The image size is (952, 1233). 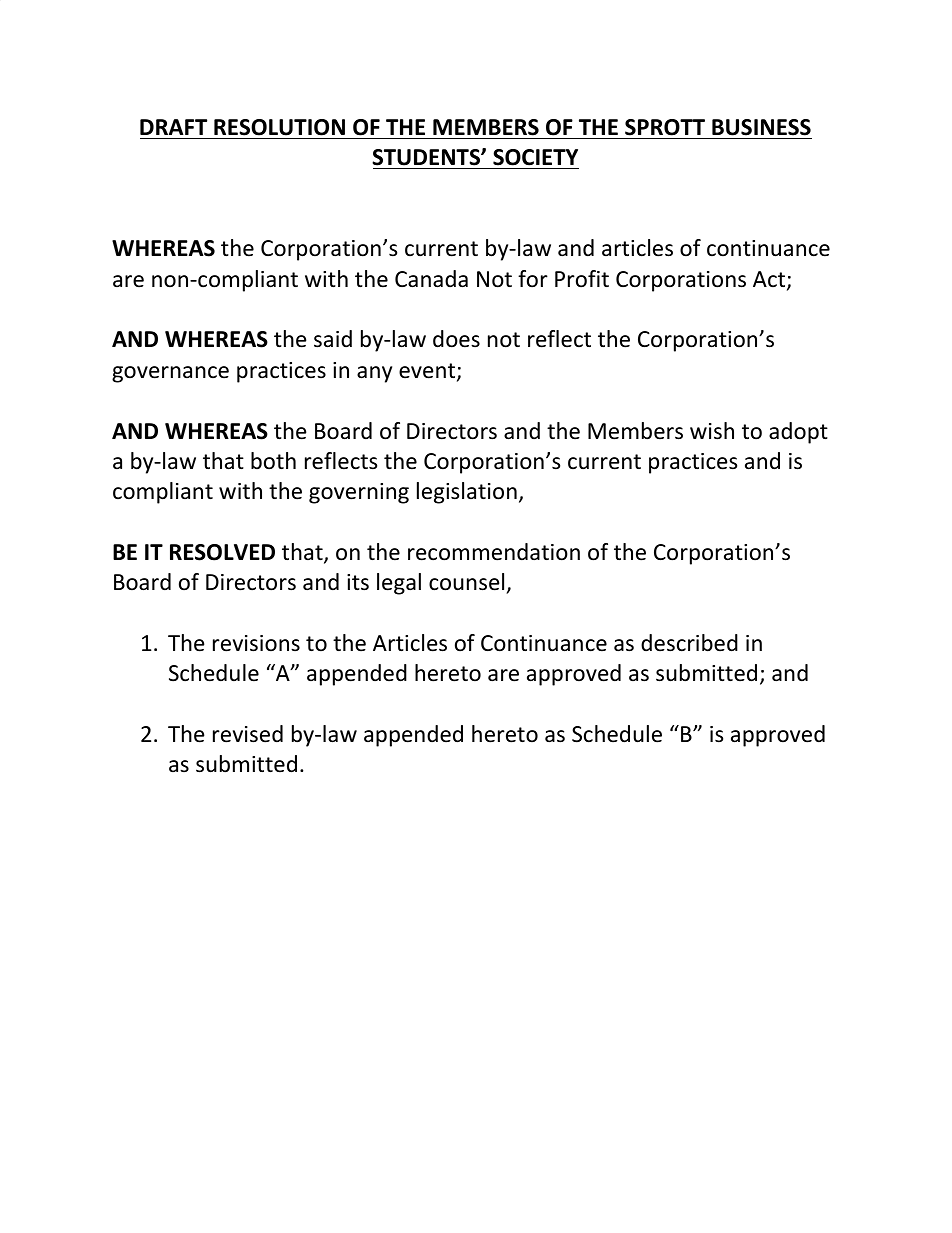 What do you see at coordinates (582, 279) in the document?
I see `Profit` at bounding box center [582, 279].
